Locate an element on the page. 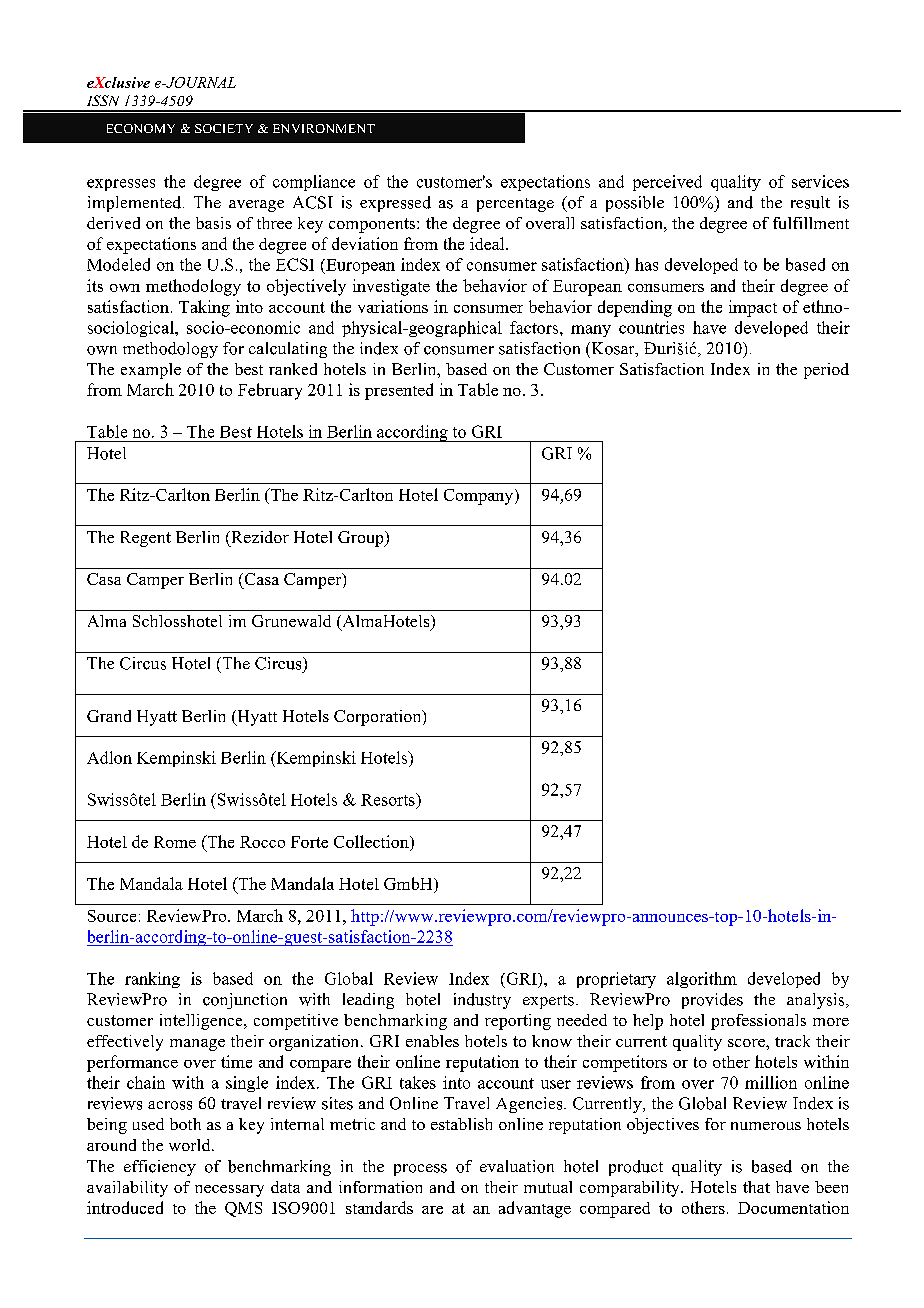 This page has width=924, height=1308. Corporation is located at coordinates (379, 718).
